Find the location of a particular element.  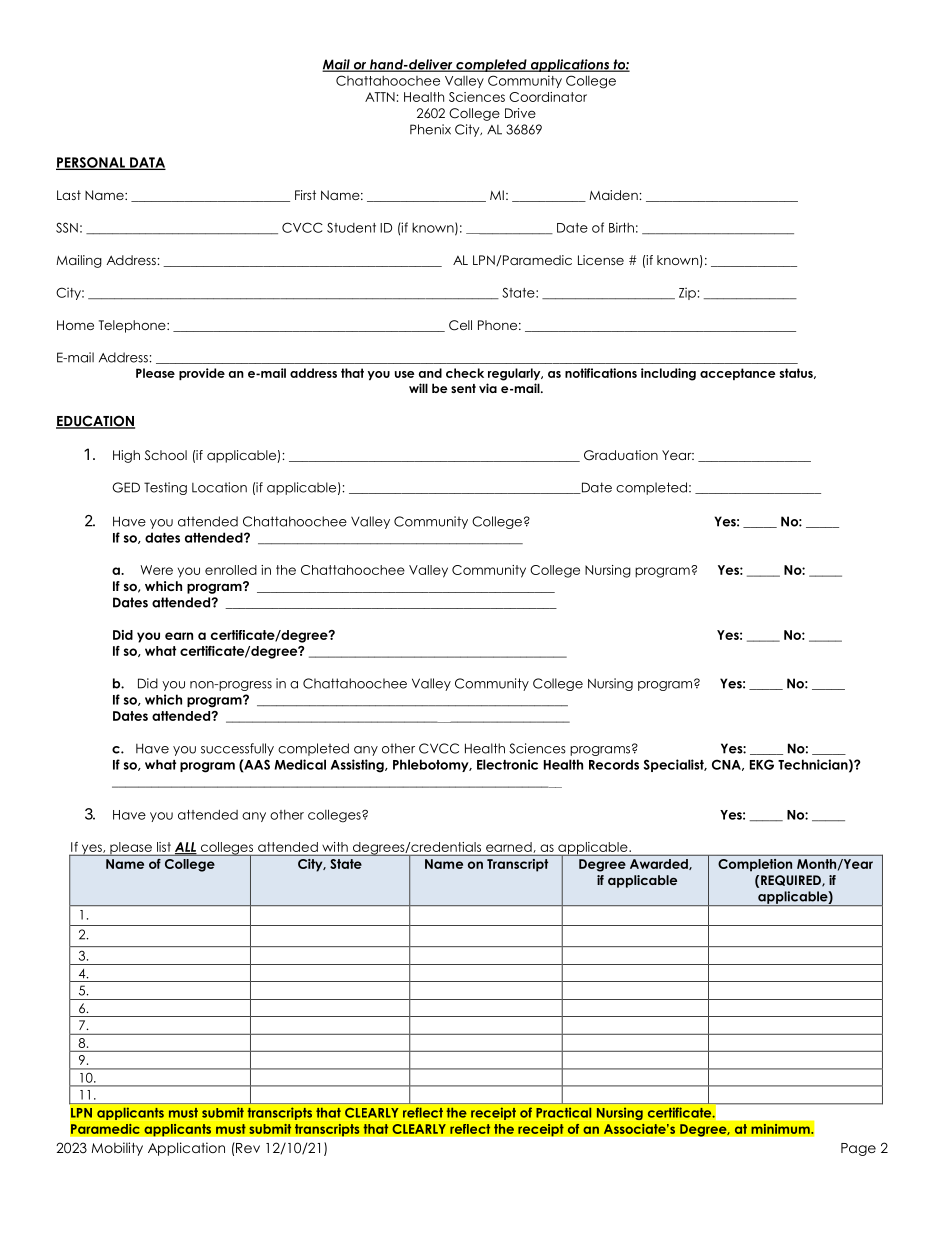

DATA is located at coordinates (147, 163).
